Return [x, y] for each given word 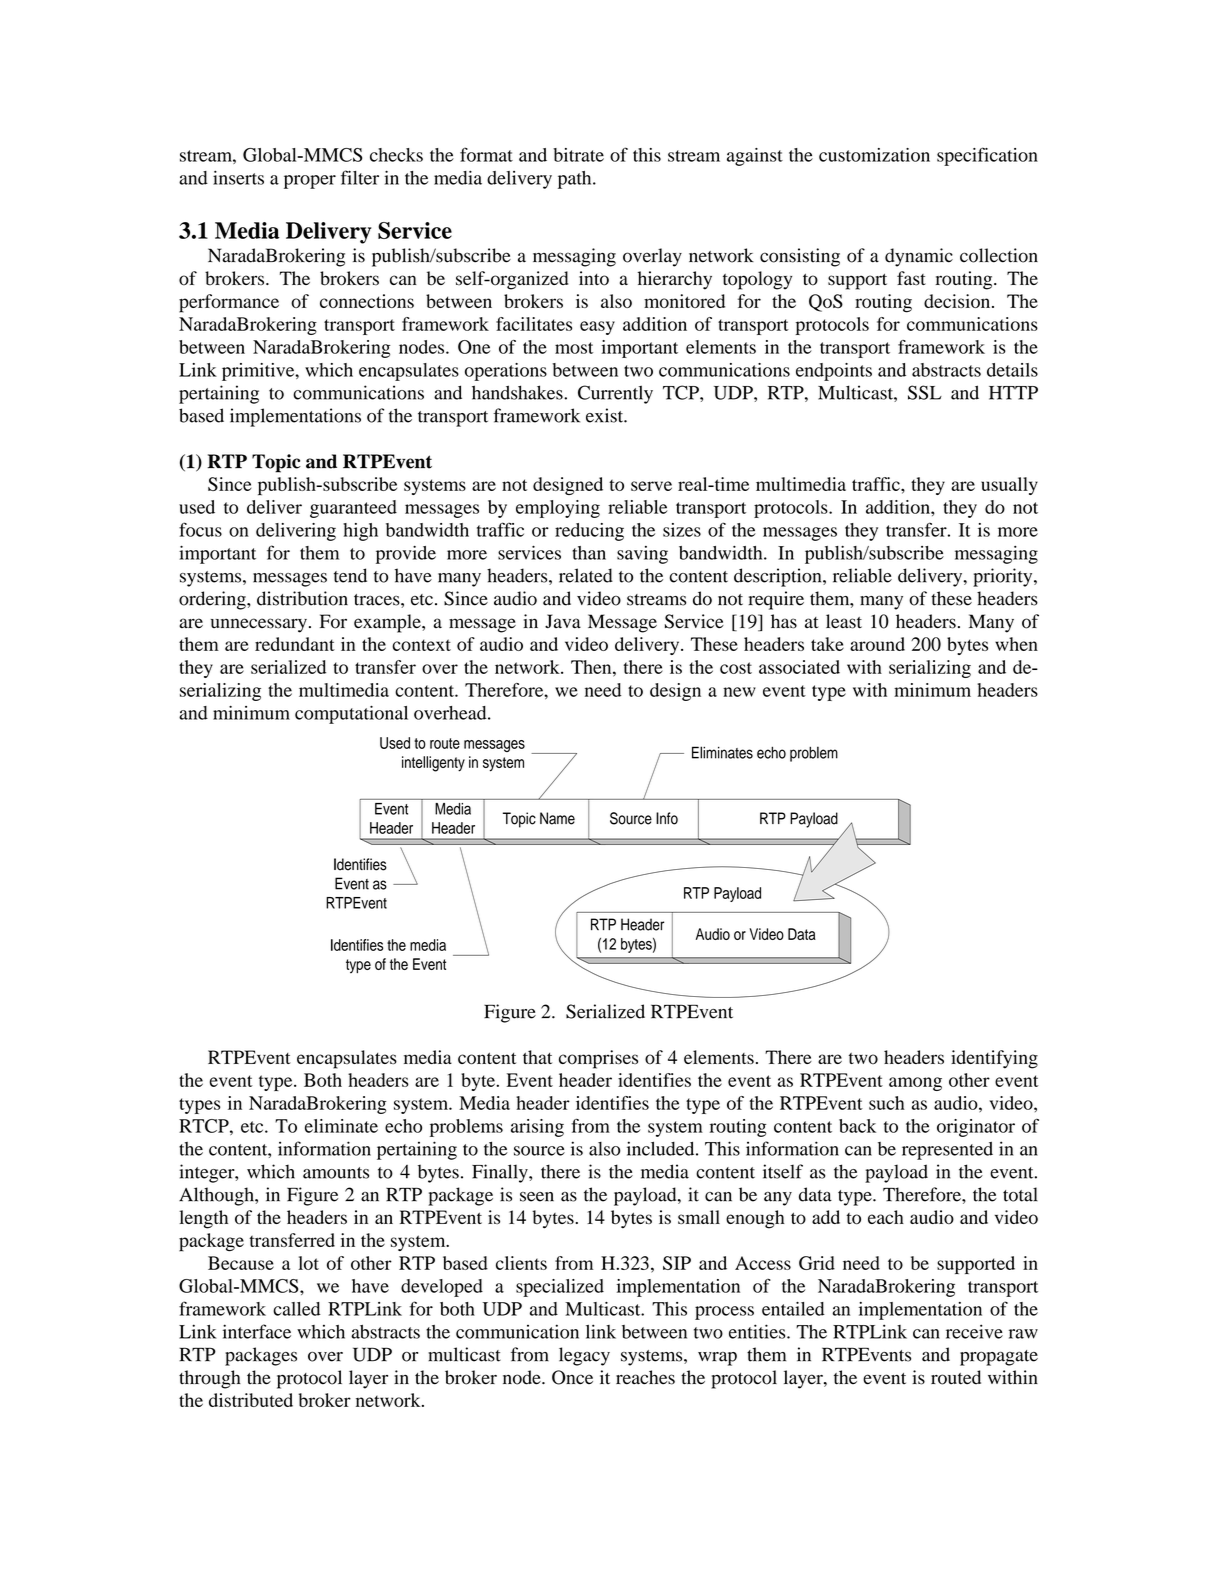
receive [974, 1331]
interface [257, 1331]
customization [874, 155]
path [576, 180]
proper [310, 182]
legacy [584, 1356]
